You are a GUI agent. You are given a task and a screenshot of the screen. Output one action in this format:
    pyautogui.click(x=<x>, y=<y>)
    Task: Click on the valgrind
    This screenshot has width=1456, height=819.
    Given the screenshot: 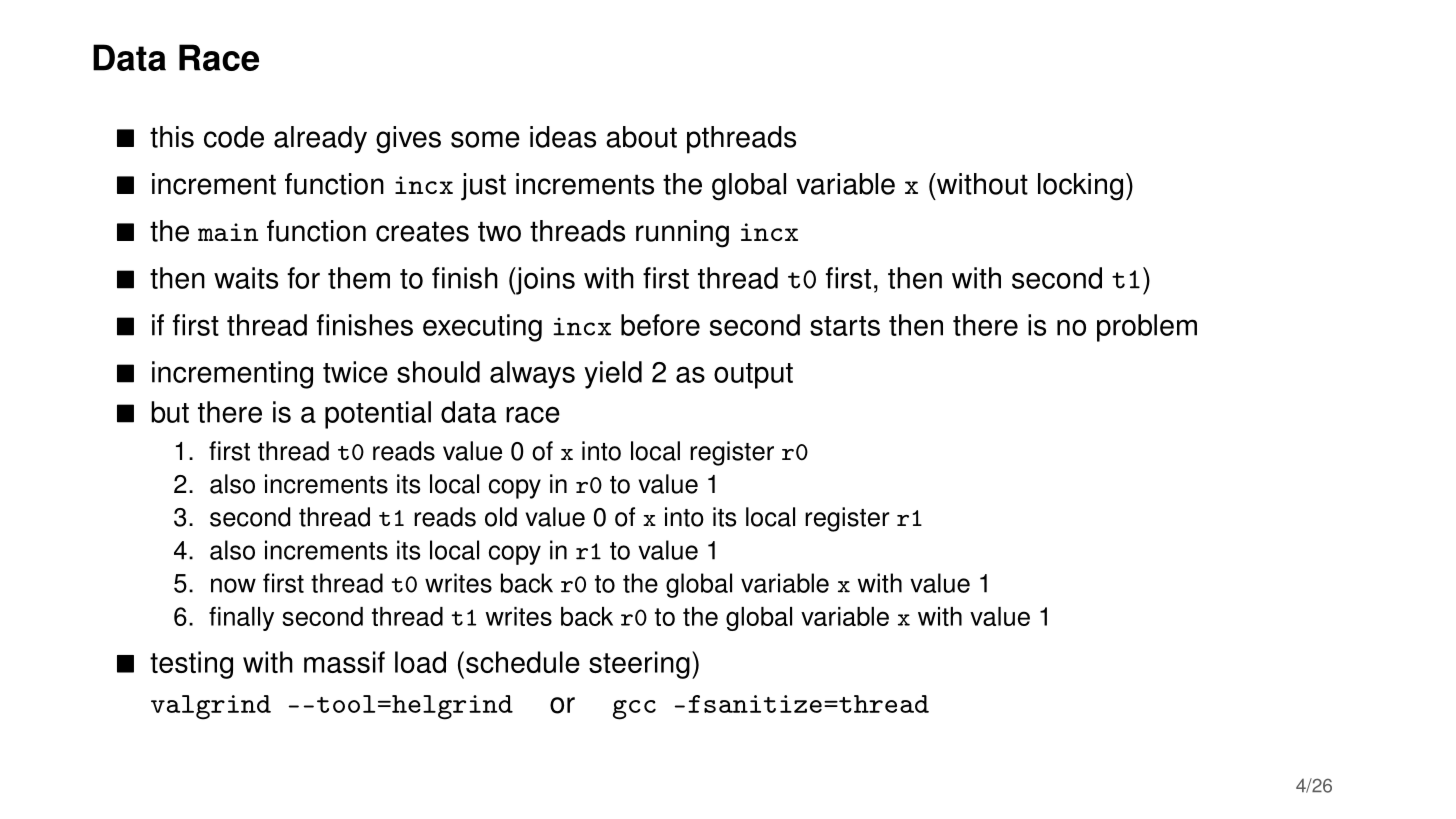 What is the action you would take?
    pyautogui.click(x=211, y=707)
